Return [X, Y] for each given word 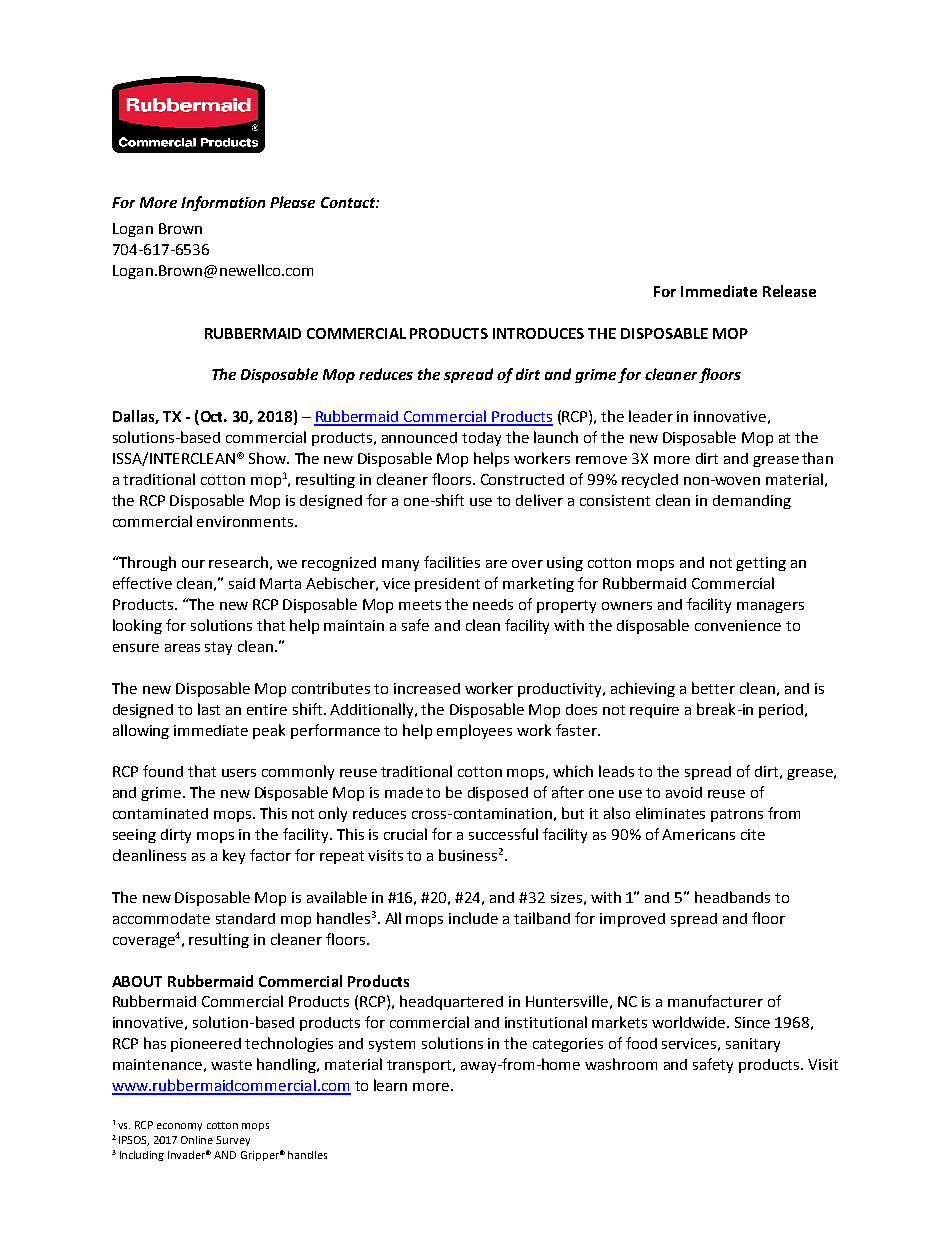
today [481, 439]
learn [390, 1085]
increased [427, 688]
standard [245, 918]
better [713, 688]
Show [268, 458]
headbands [732, 897]
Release [789, 291]
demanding [752, 502]
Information [223, 203]
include [473, 918]
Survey [233, 1141]
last [209, 709]
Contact [349, 202]
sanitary [753, 1045]
